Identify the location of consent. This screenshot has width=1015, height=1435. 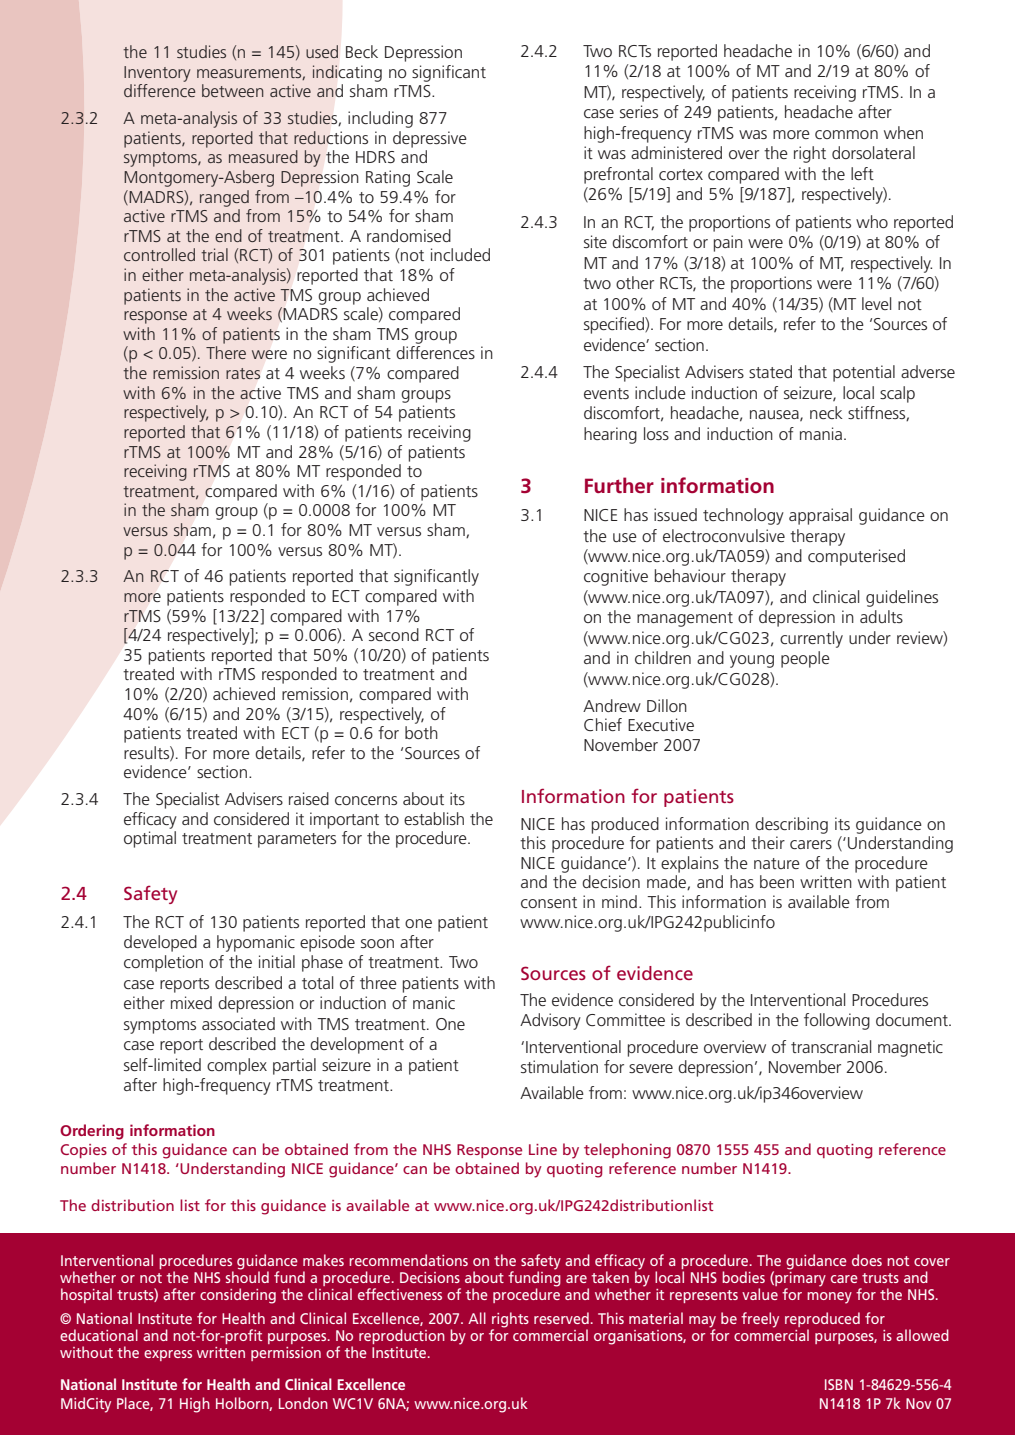
(549, 902).
